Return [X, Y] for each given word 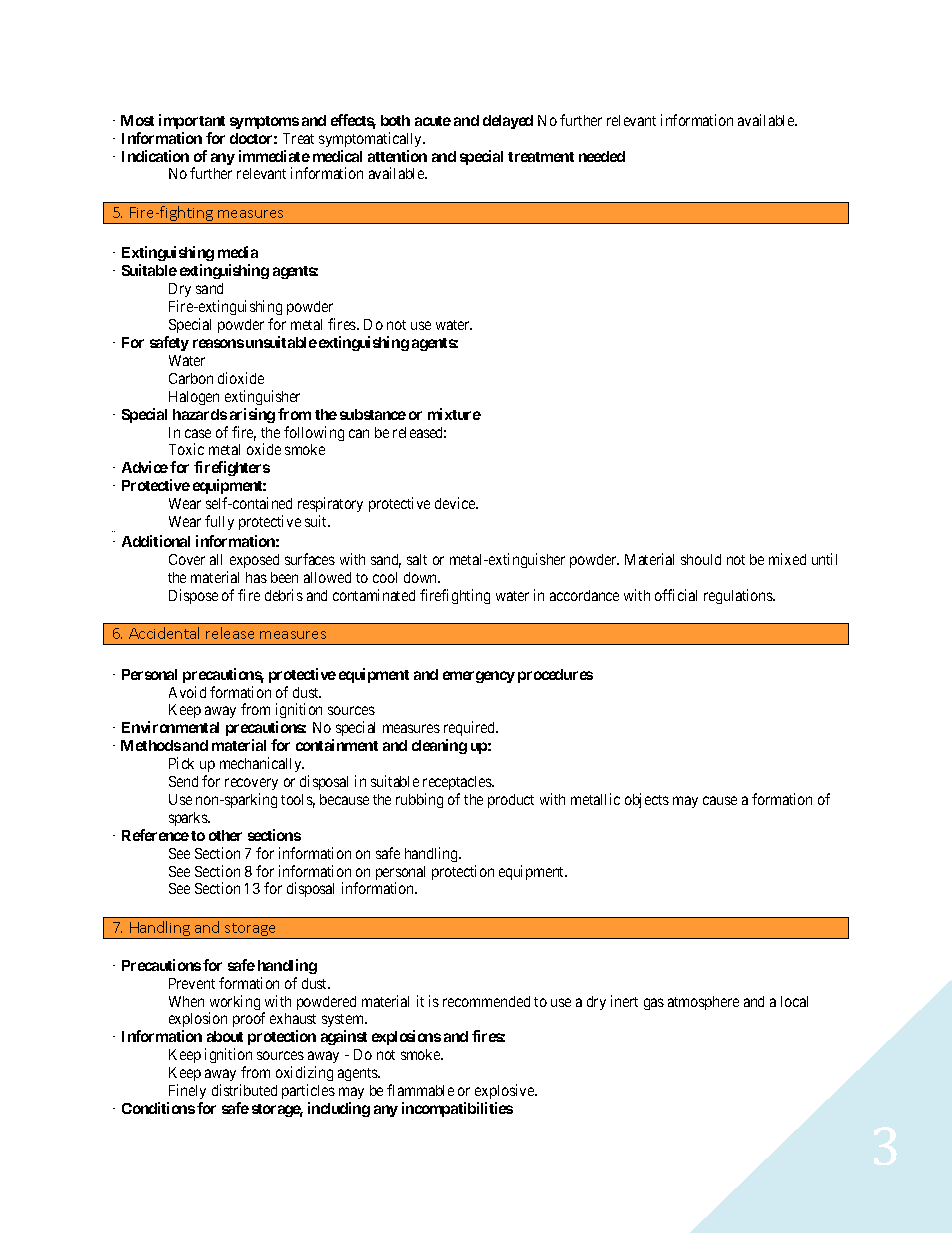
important [192, 121]
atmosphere [703, 1003]
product [511, 801]
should [701, 559]
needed [602, 156]
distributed [244, 1090]
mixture [454, 414]
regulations [739, 596]
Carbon [191, 378]
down [422, 577]
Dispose [193, 596]
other [225, 835]
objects [647, 800]
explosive [505, 1091]
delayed [508, 122]
